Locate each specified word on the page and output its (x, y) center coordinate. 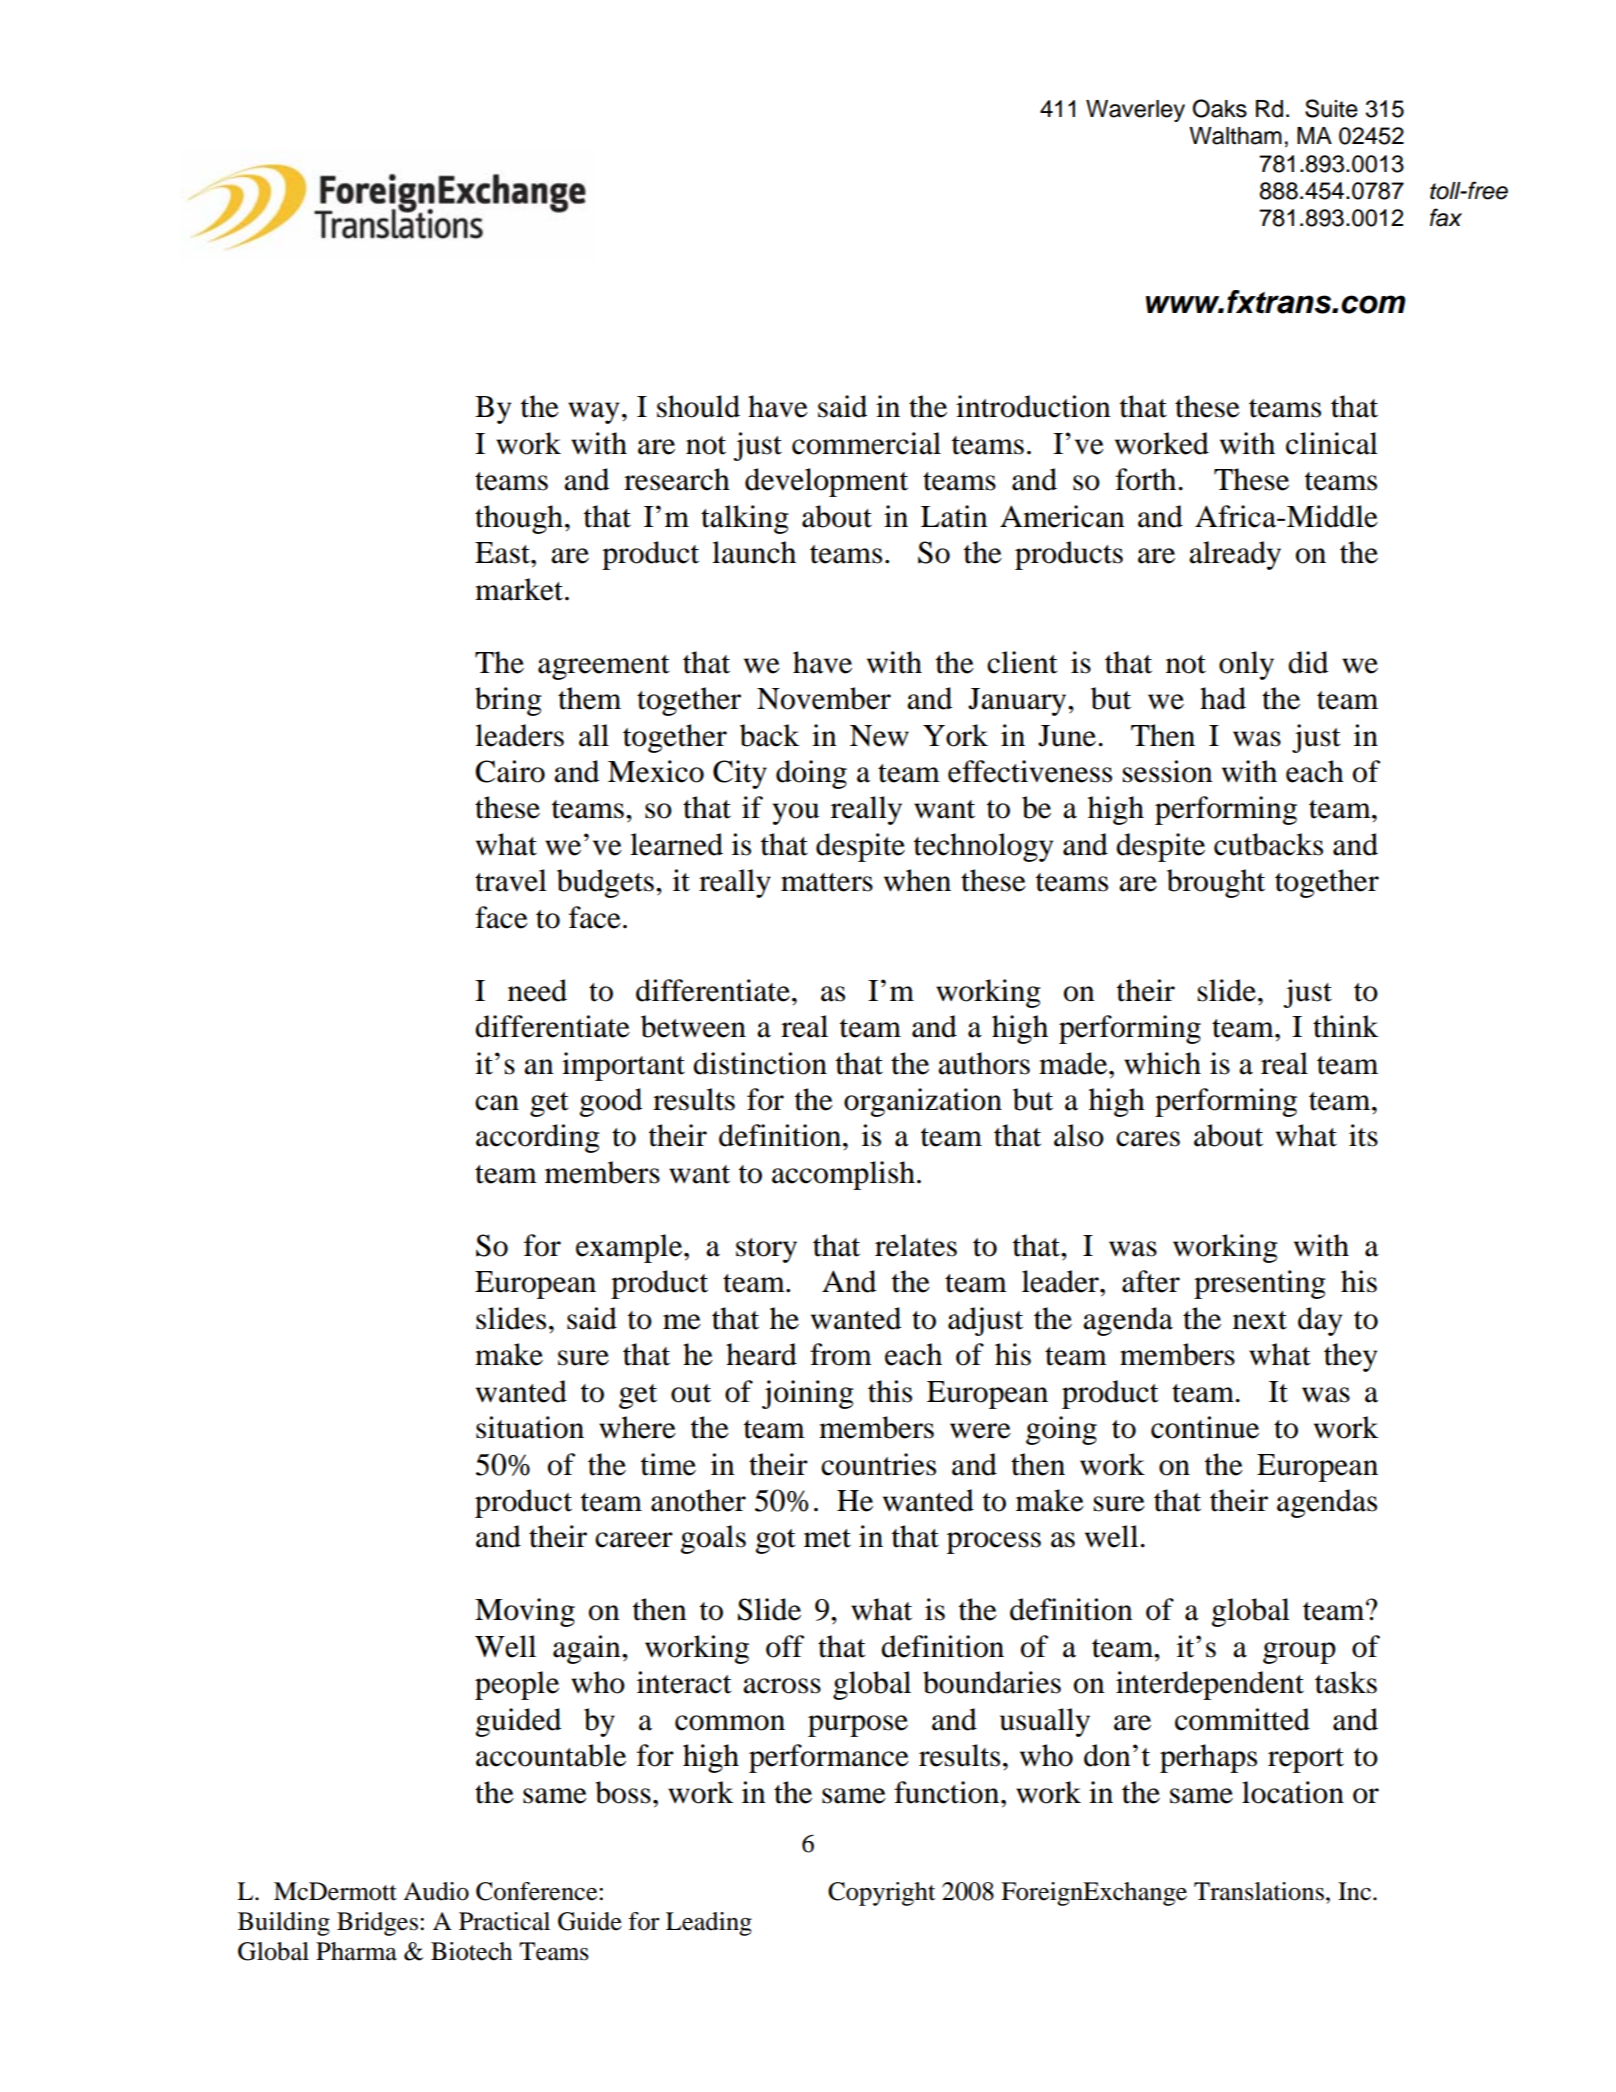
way (593, 413)
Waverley (1135, 111)
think (1345, 1026)
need (537, 990)
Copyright (882, 1894)
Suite (1331, 108)
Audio (436, 1891)
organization (923, 1102)
